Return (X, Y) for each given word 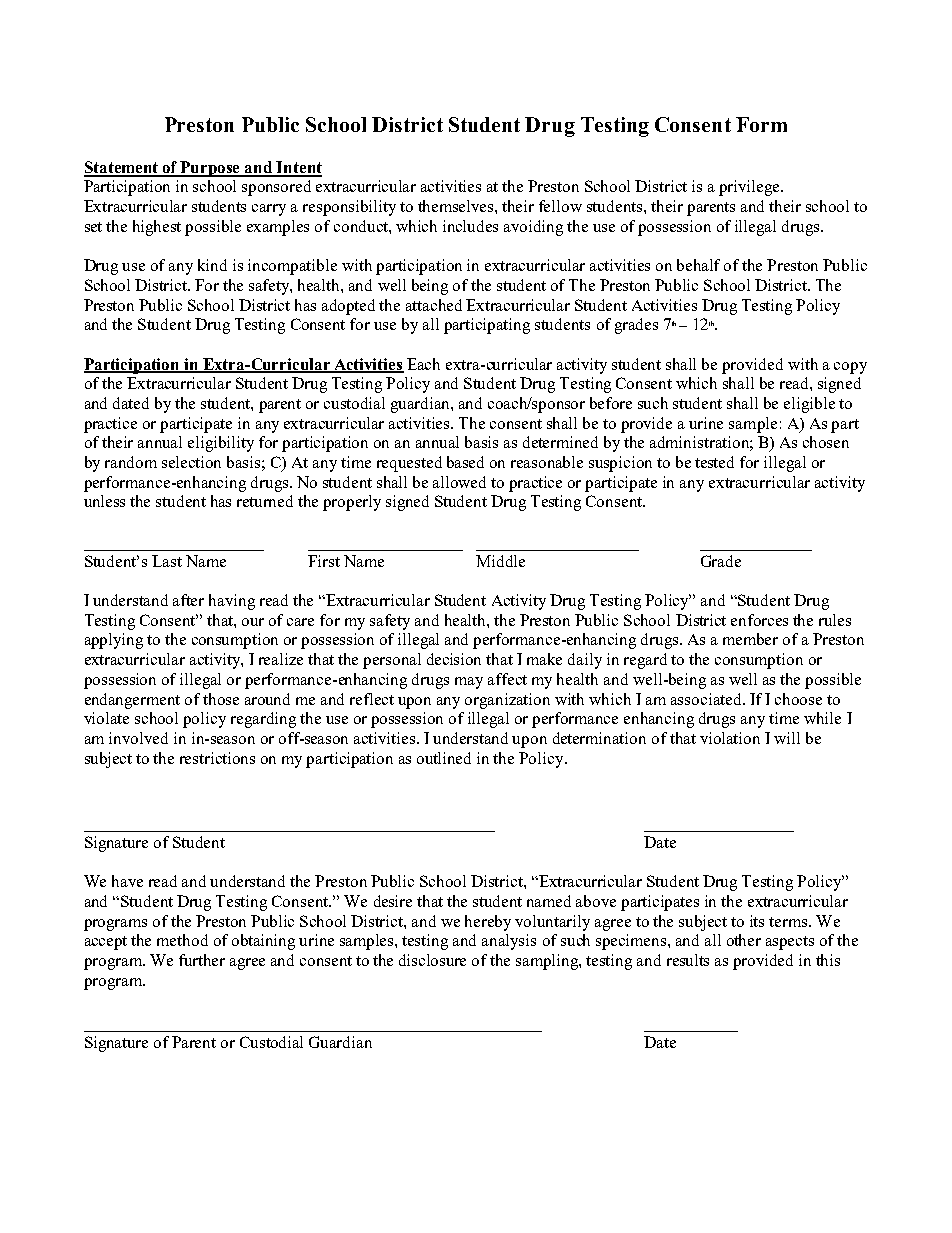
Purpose (211, 169)
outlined (444, 758)
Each (423, 364)
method (182, 940)
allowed (459, 482)
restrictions (217, 758)
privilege (750, 188)
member (750, 639)
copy (850, 368)
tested (714, 462)
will (787, 738)
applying (114, 641)
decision (454, 659)
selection (191, 462)
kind (212, 265)
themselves (457, 206)
